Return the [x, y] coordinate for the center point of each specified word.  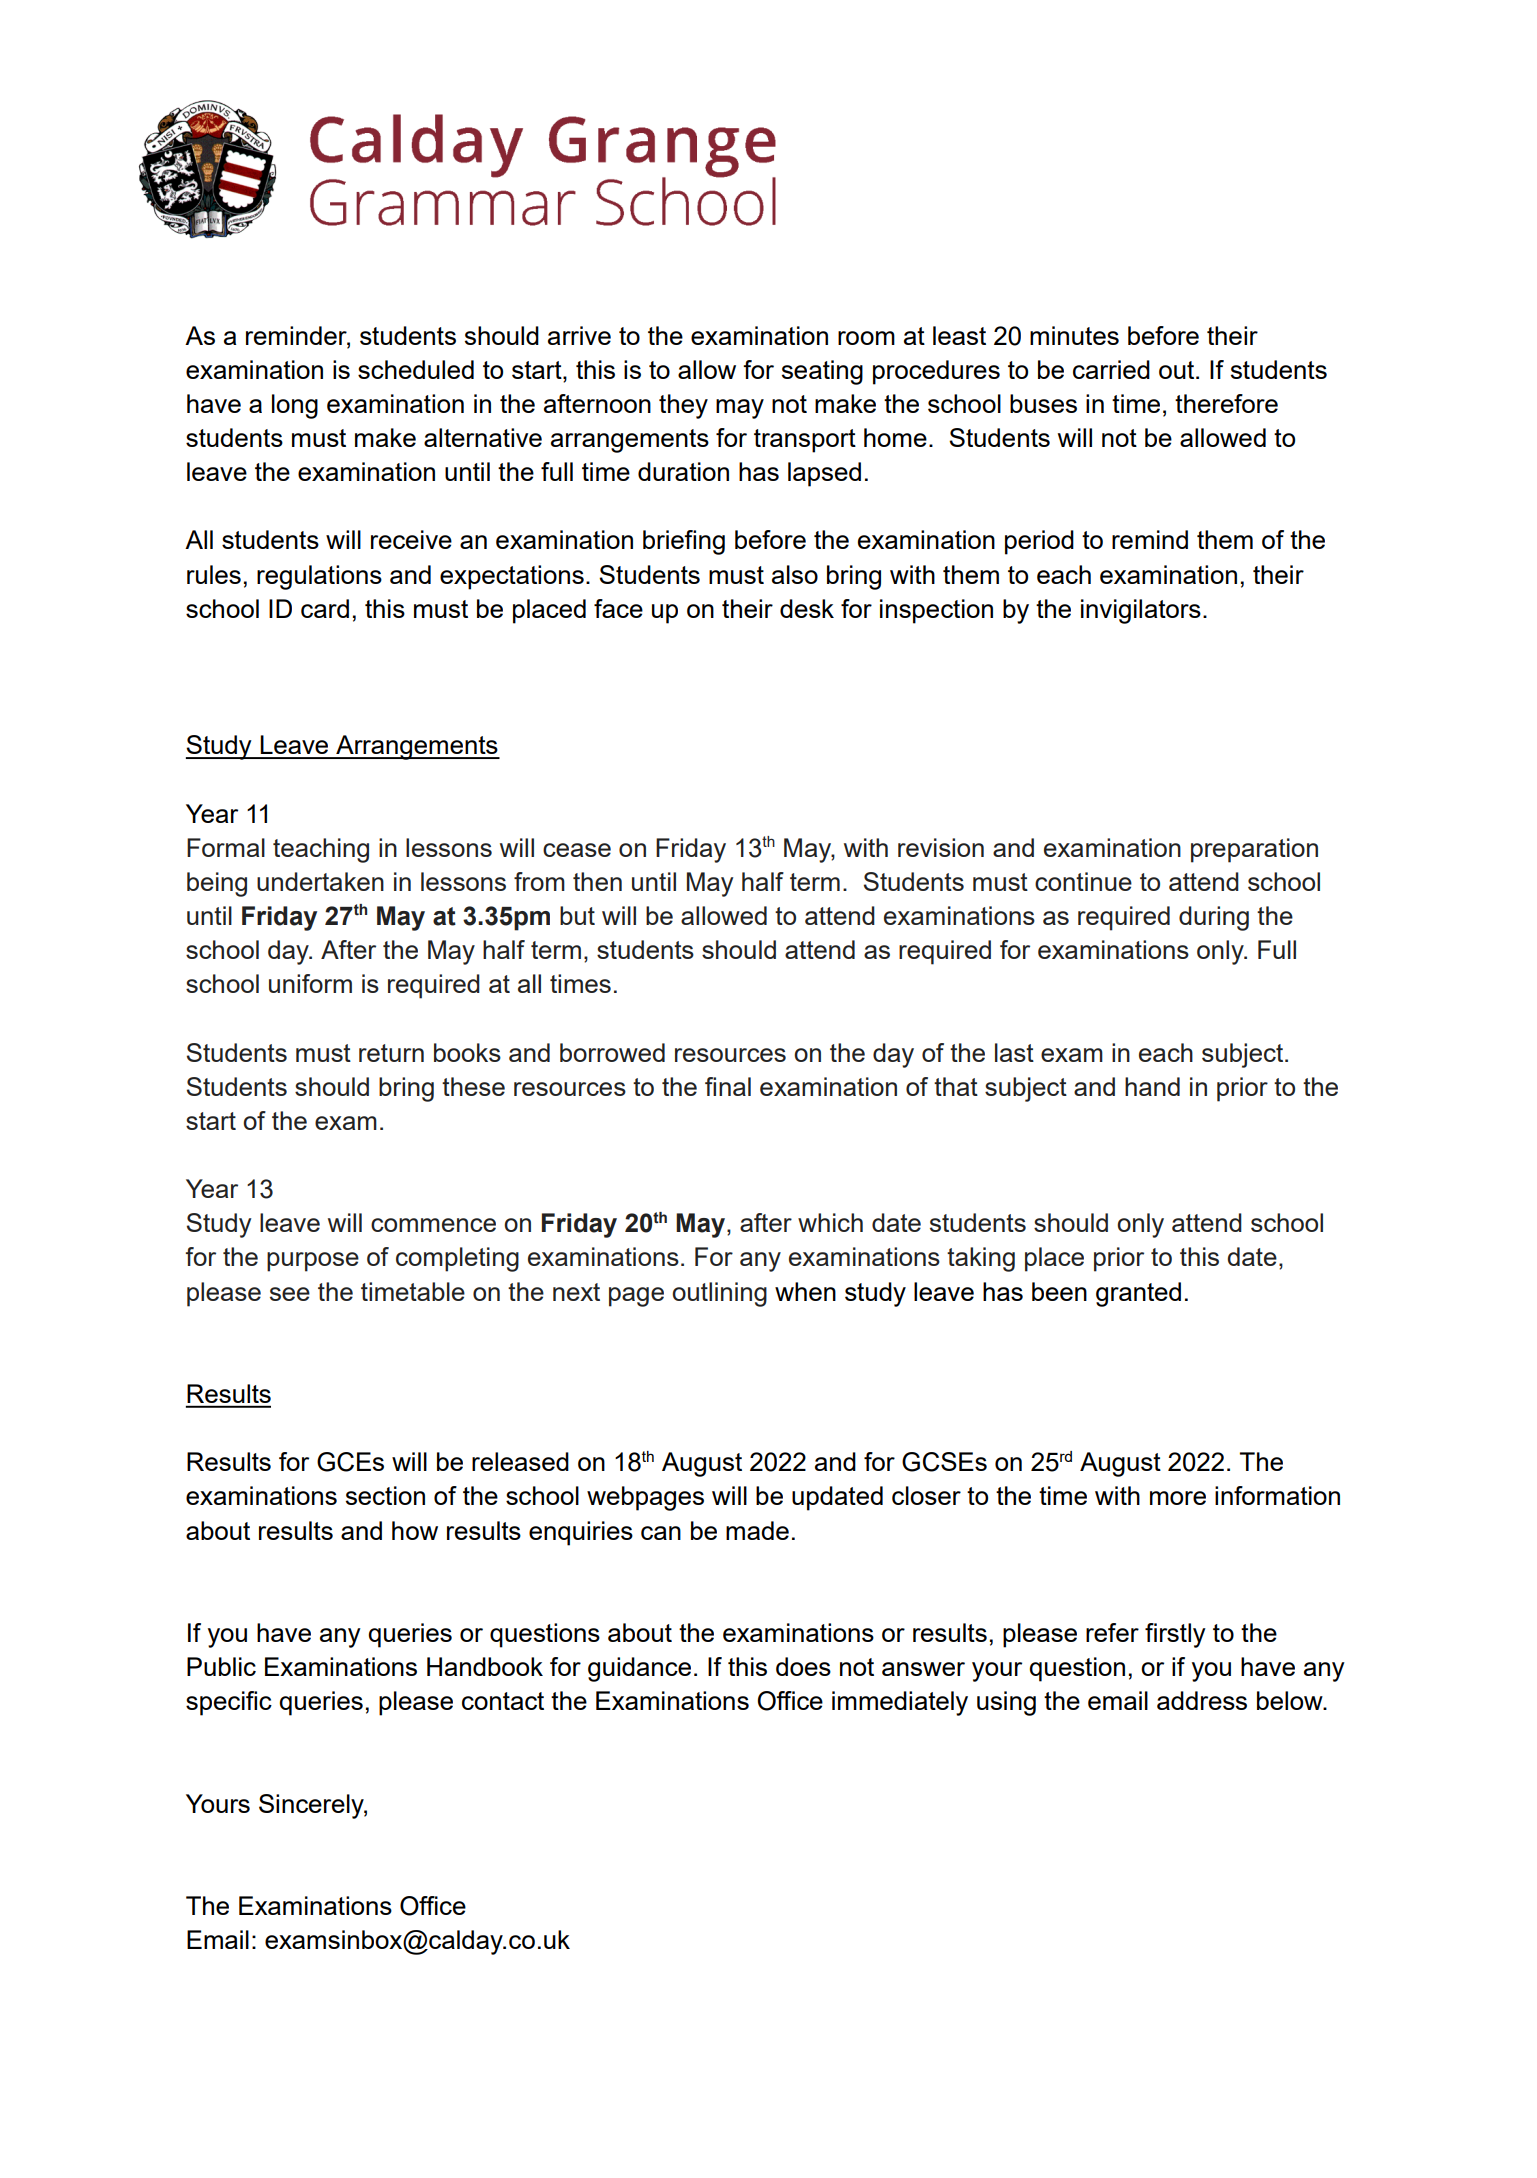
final [728, 1086]
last [1014, 1052]
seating [822, 372]
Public [221, 1666]
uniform [310, 983]
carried [1111, 369]
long [295, 406]
